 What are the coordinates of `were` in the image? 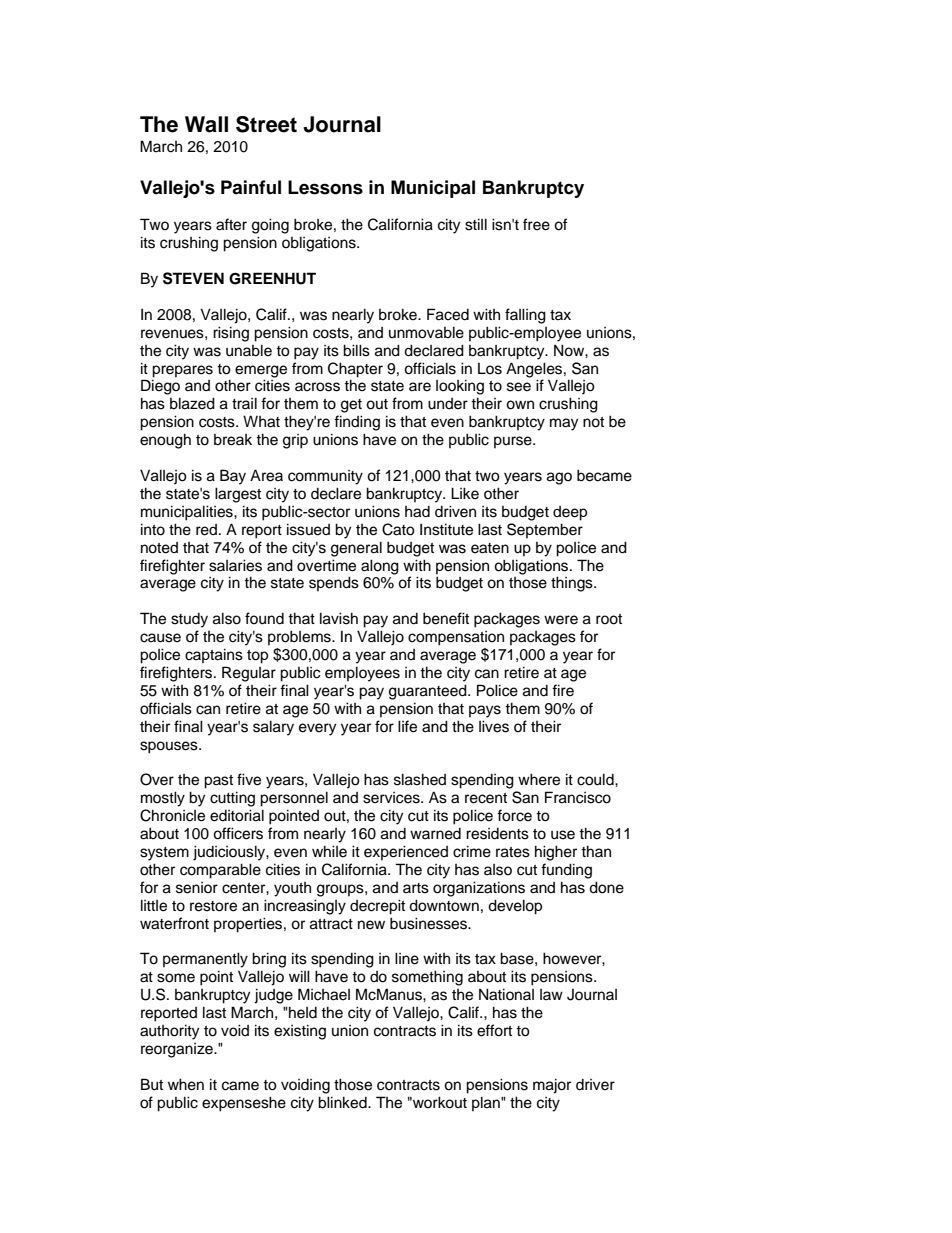 It's located at (561, 620).
